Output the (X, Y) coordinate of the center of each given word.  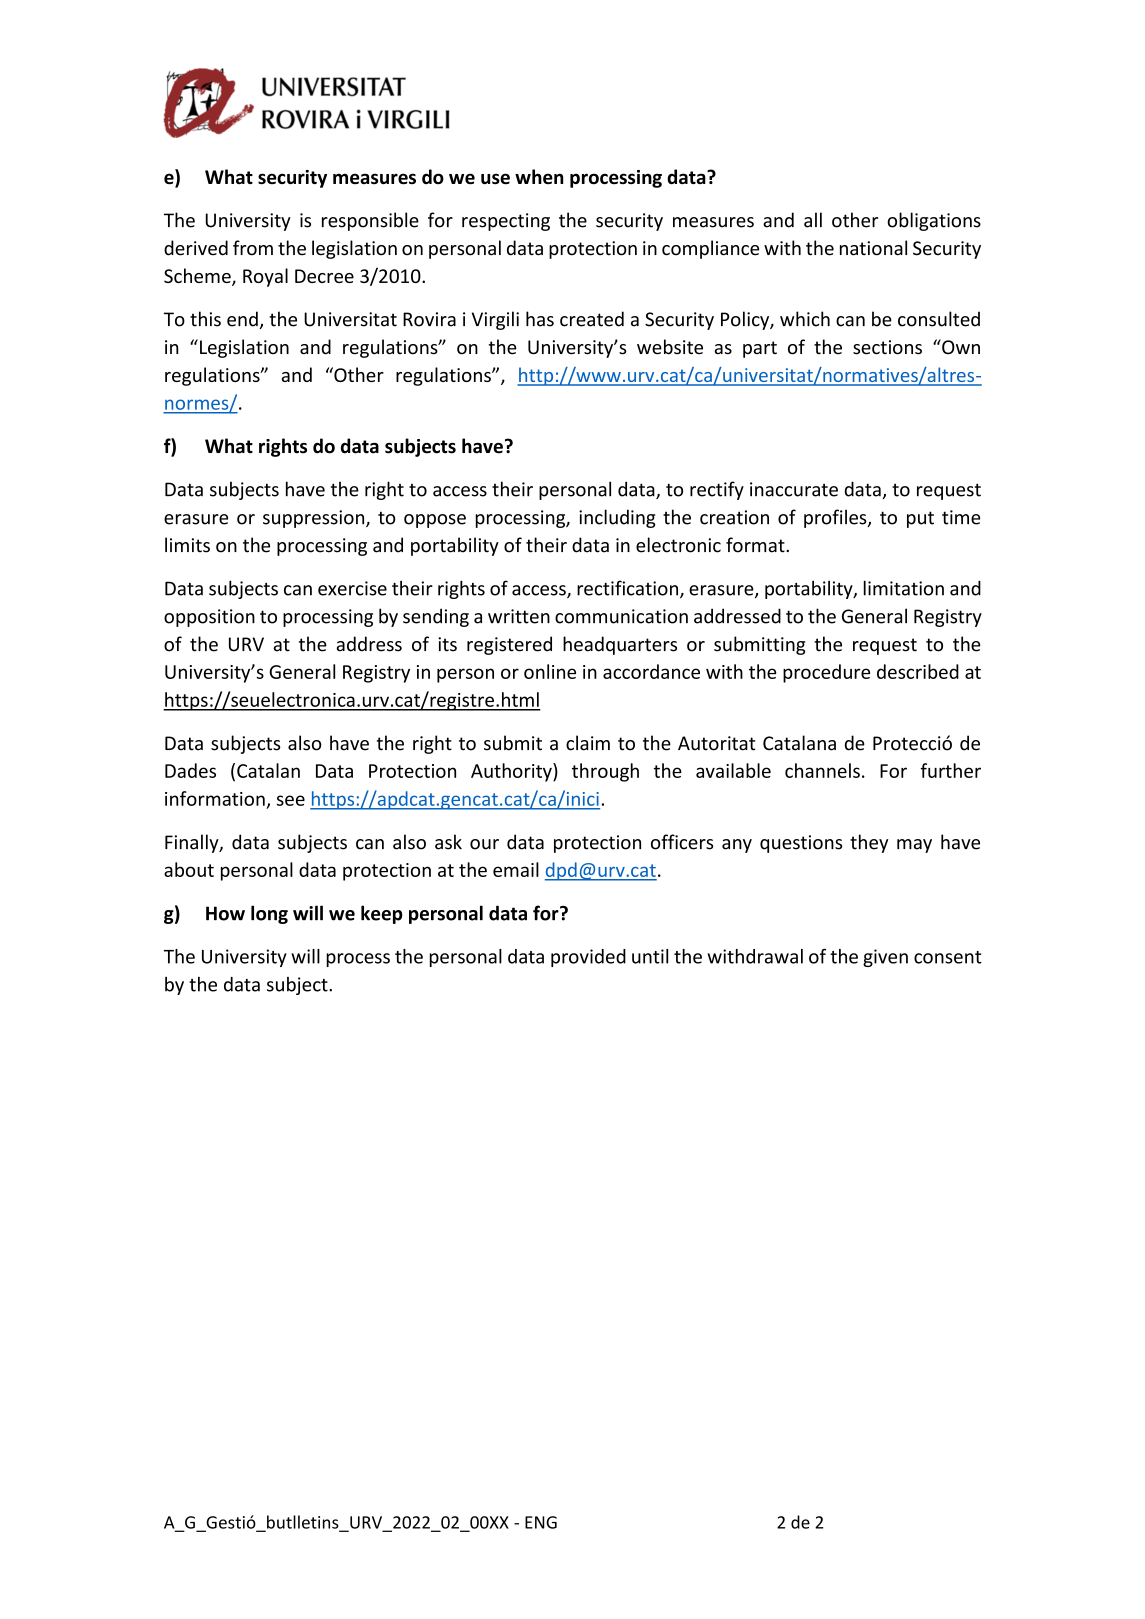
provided (588, 958)
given (885, 958)
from (253, 248)
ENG (541, 1522)
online (550, 671)
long (269, 914)
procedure (826, 673)
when (539, 176)
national (873, 248)
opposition (209, 618)
